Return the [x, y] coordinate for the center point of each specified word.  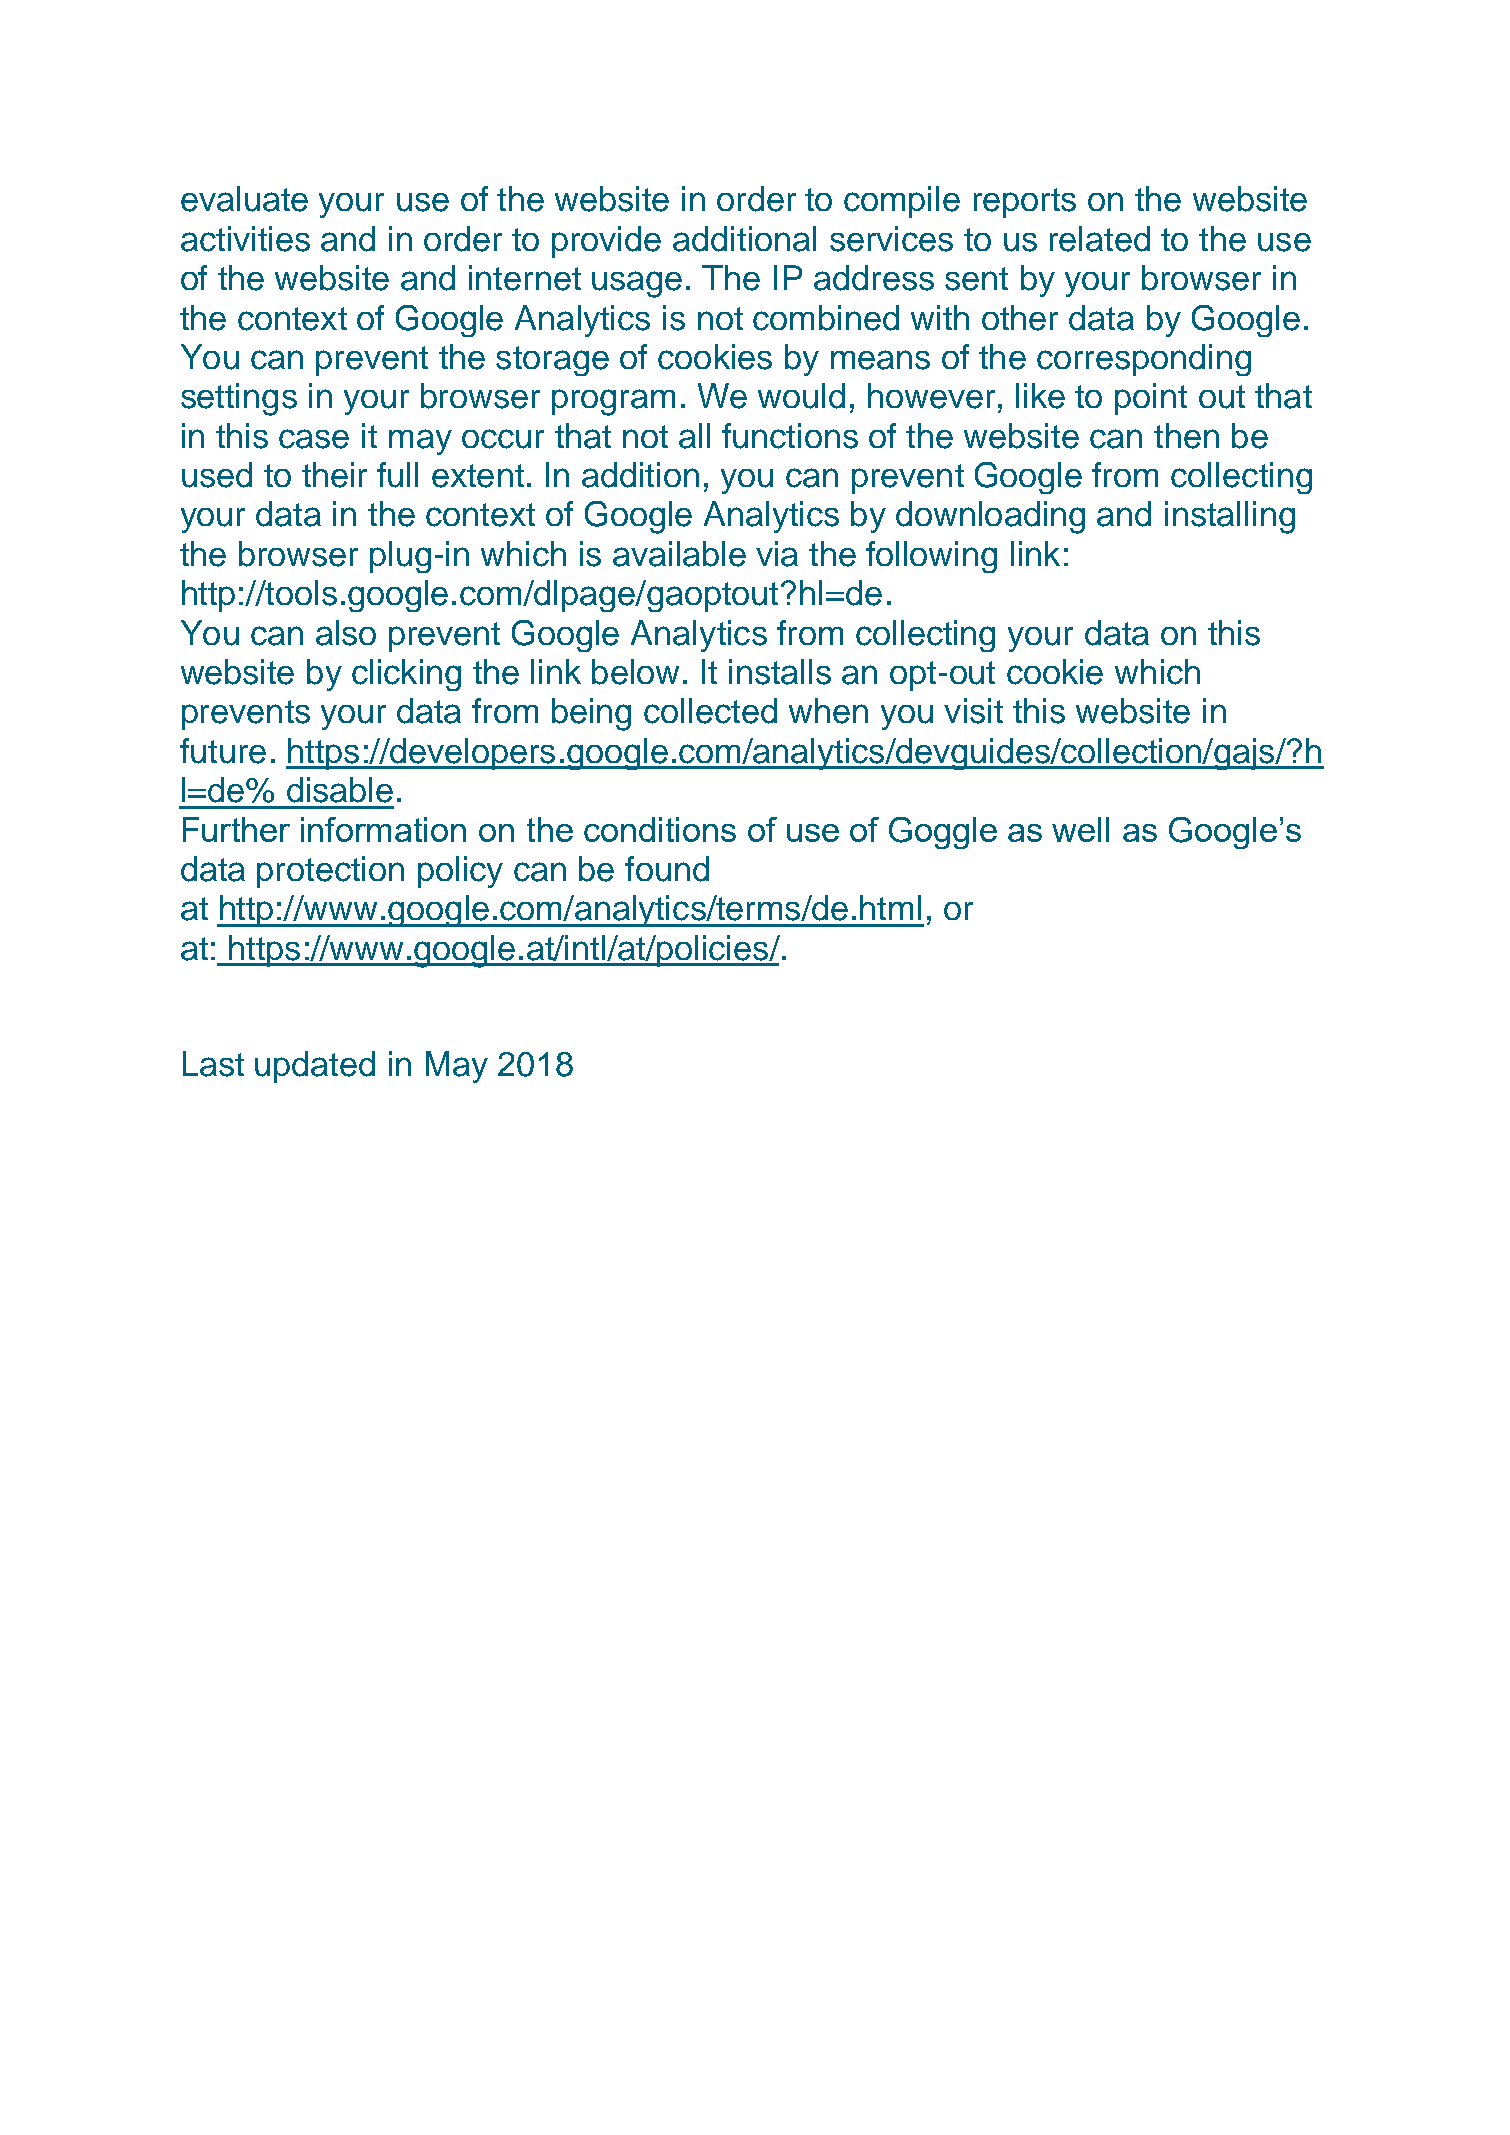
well [1080, 829]
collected [710, 711]
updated [315, 1067]
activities [245, 239]
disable [340, 790]
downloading [990, 517]
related [1100, 239]
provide [606, 242]
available [679, 554]
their [334, 475]
